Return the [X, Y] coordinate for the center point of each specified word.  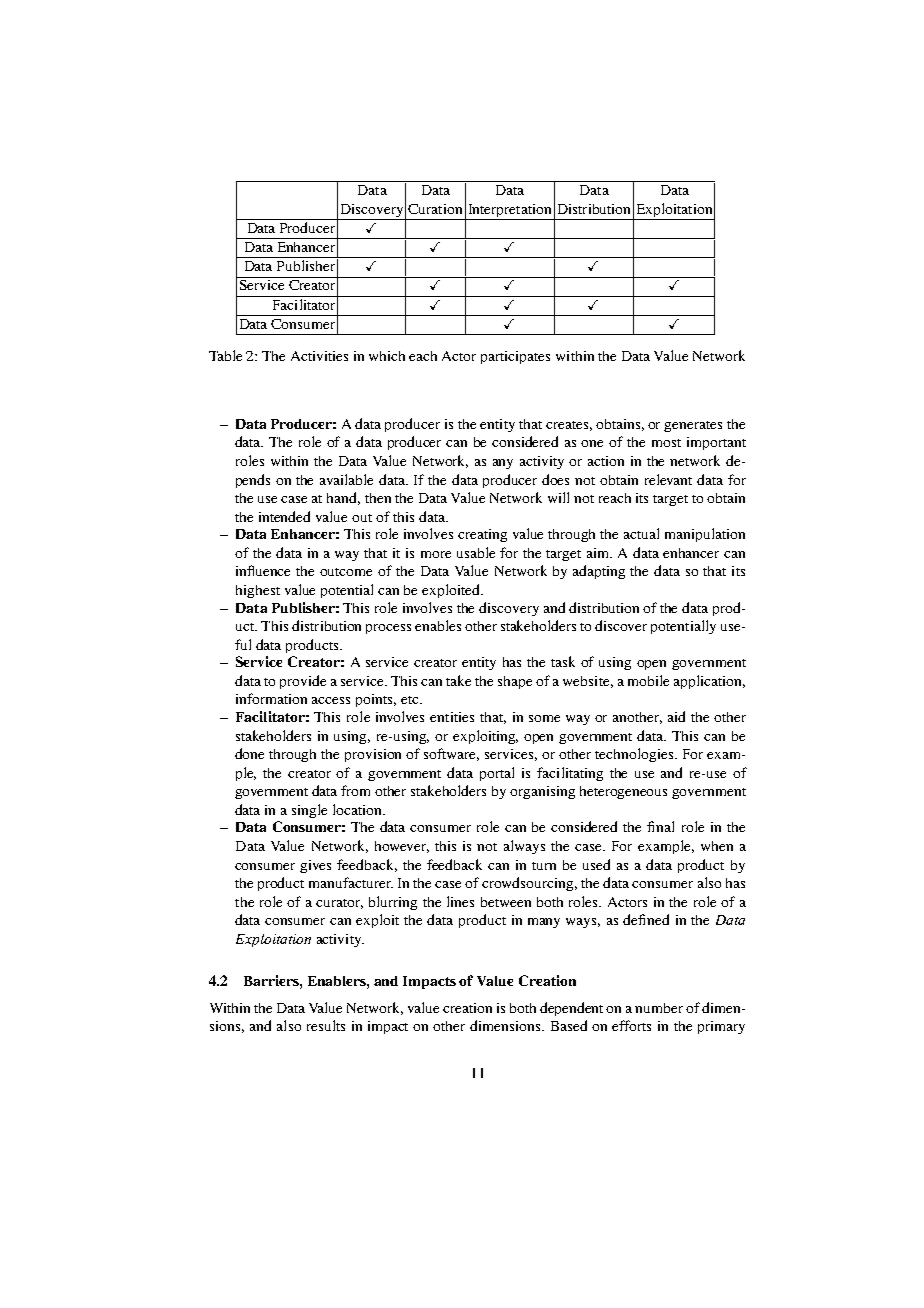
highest [258, 591]
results [326, 1025]
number [659, 1008]
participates [515, 357]
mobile [648, 680]
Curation [435, 209]
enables [438, 625]
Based [569, 1025]
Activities [319, 356]
